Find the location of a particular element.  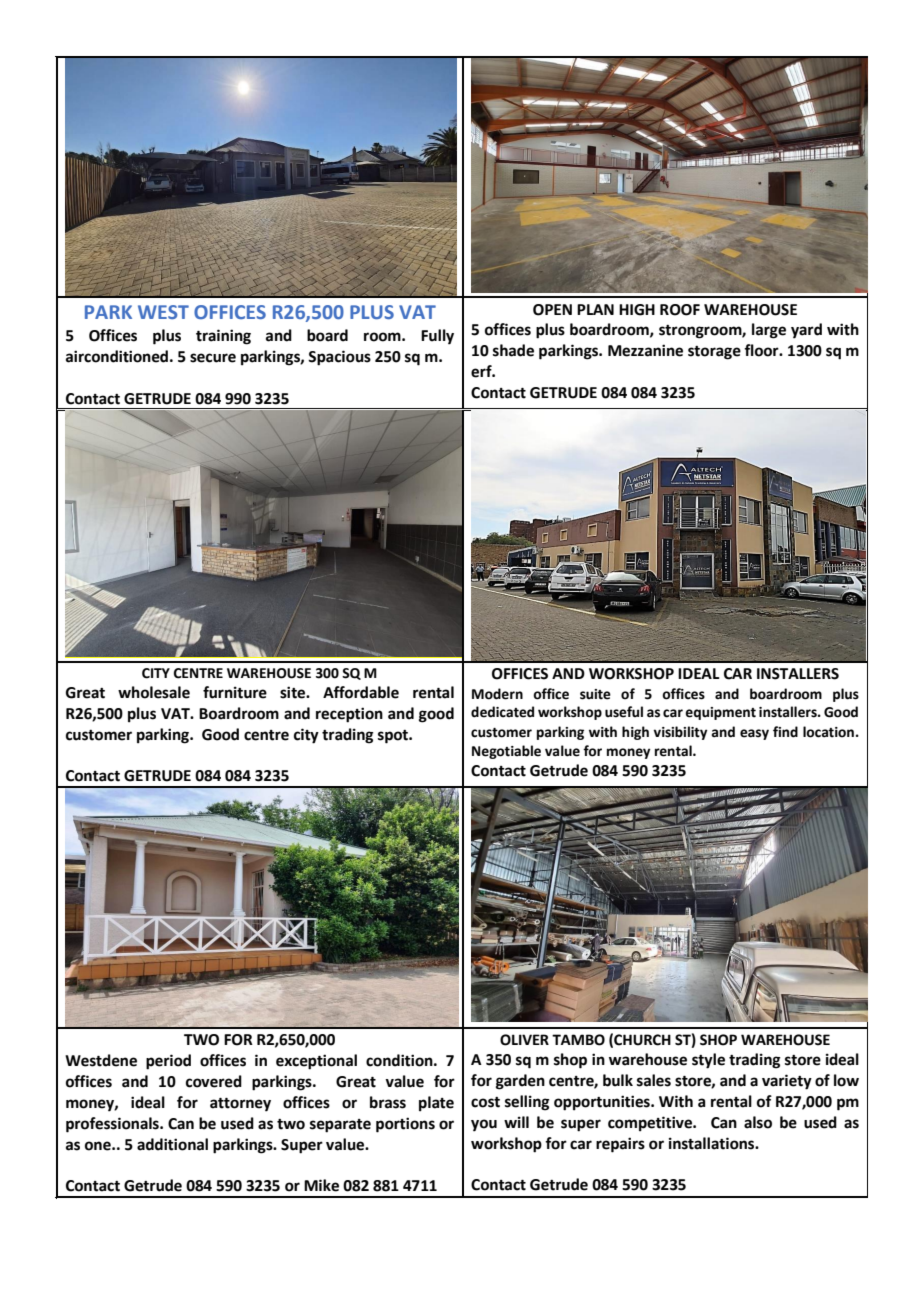

additional is located at coordinates (172, 1144).
